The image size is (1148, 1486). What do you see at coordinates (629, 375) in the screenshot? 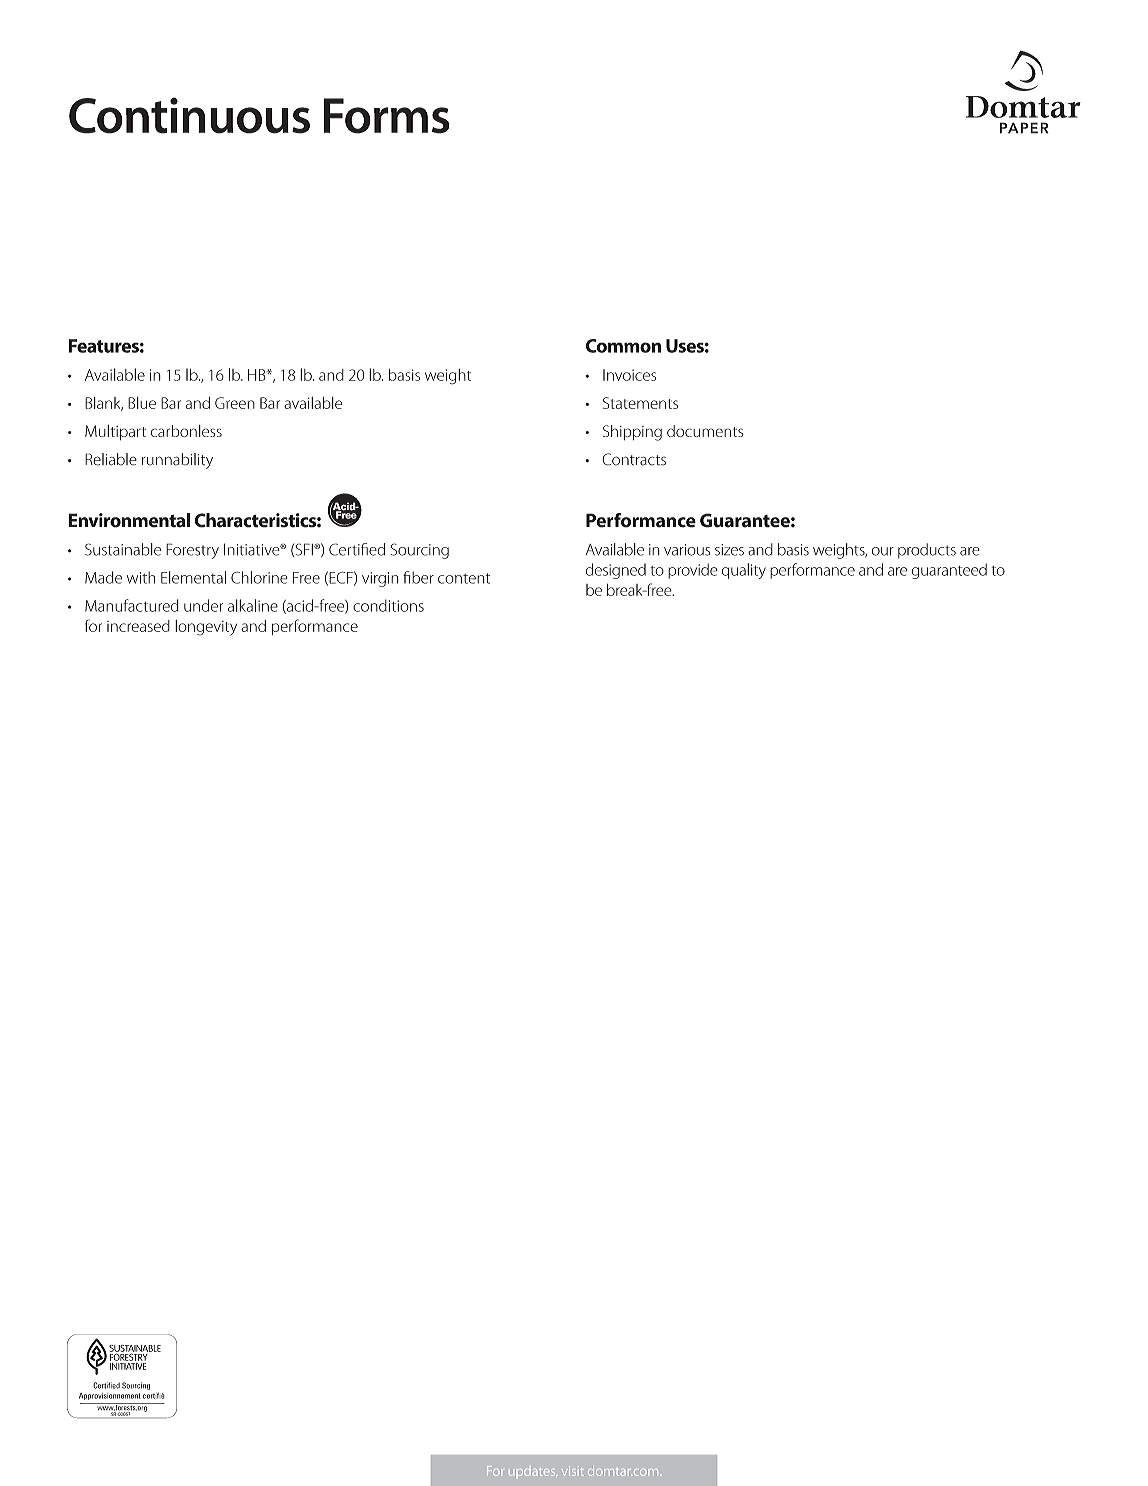
I see `Invoices` at bounding box center [629, 375].
